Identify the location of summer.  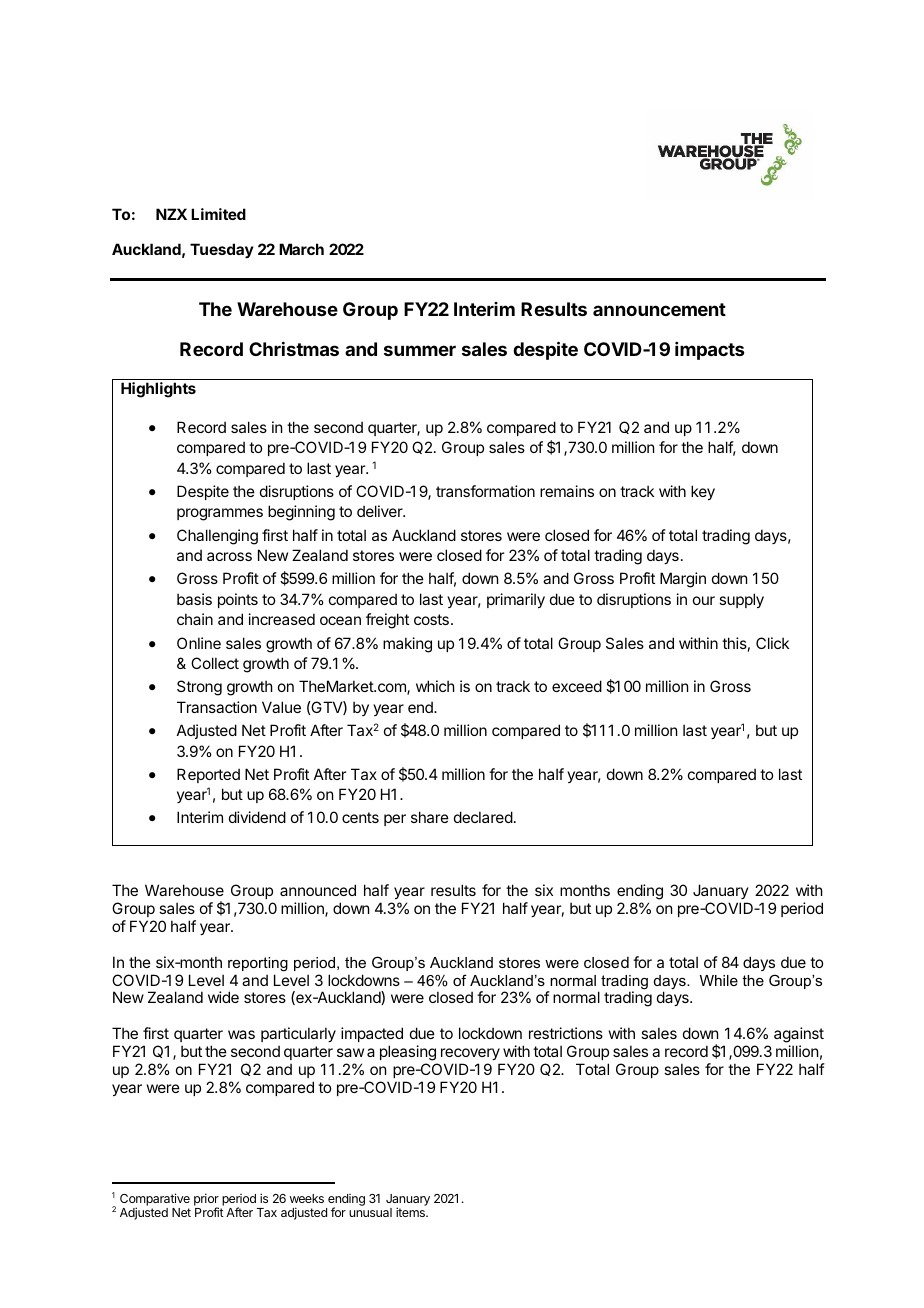
(420, 350).
